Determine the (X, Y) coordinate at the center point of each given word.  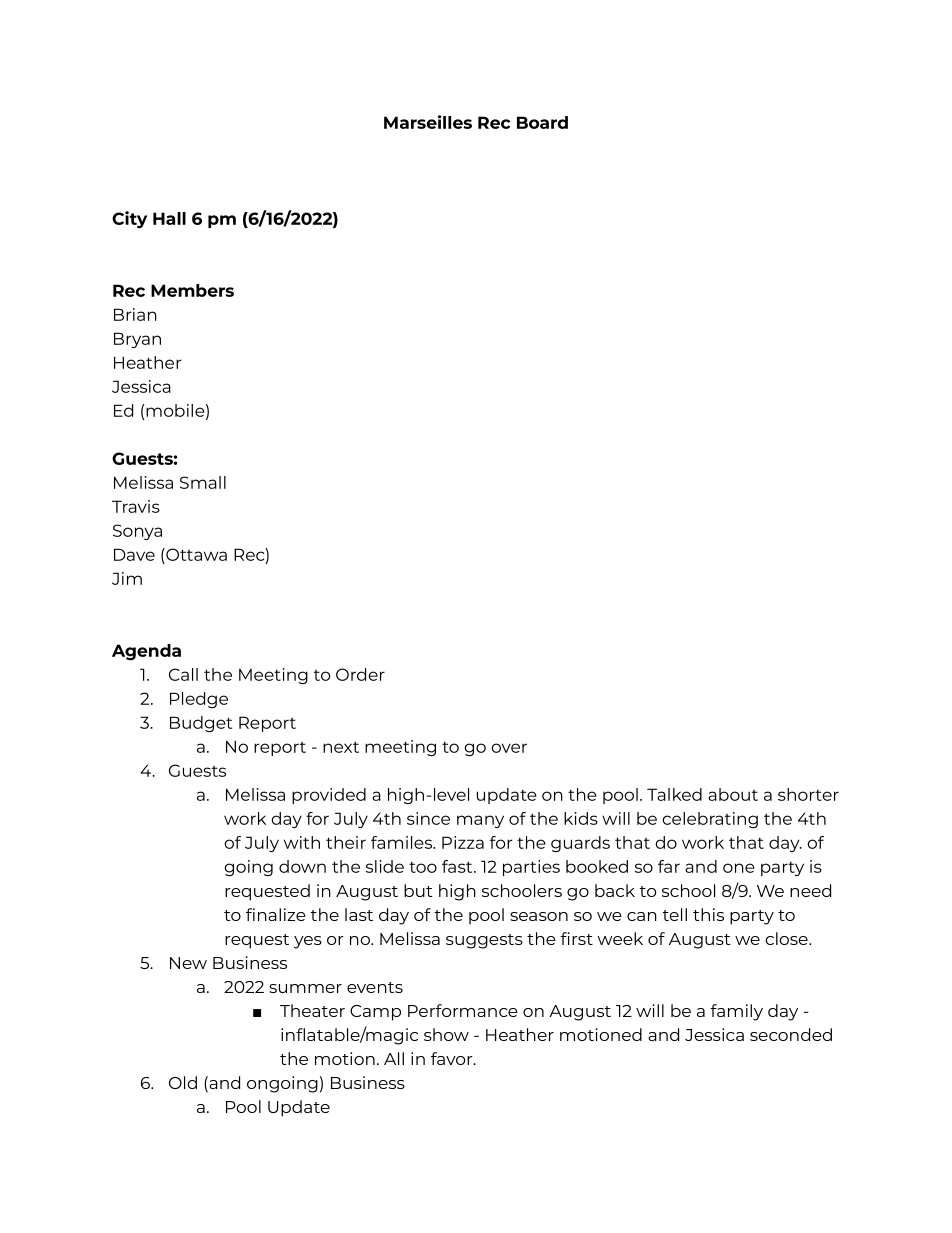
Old (183, 1082)
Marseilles (428, 122)
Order (360, 674)
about (733, 794)
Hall (169, 218)
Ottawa (195, 554)
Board (542, 122)
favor (453, 1058)
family (736, 1012)
